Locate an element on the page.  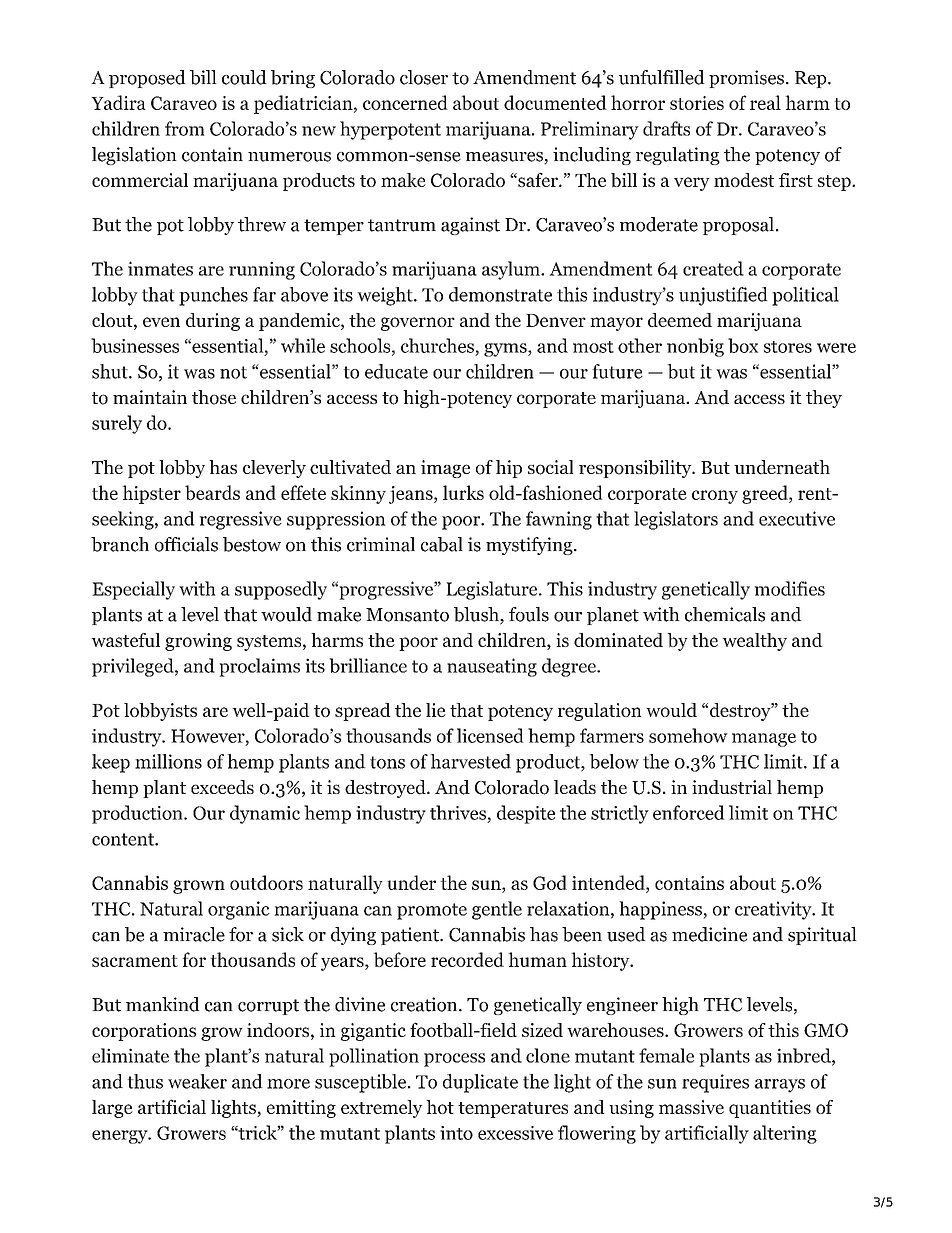
chemicals is located at coordinates (725, 614).
